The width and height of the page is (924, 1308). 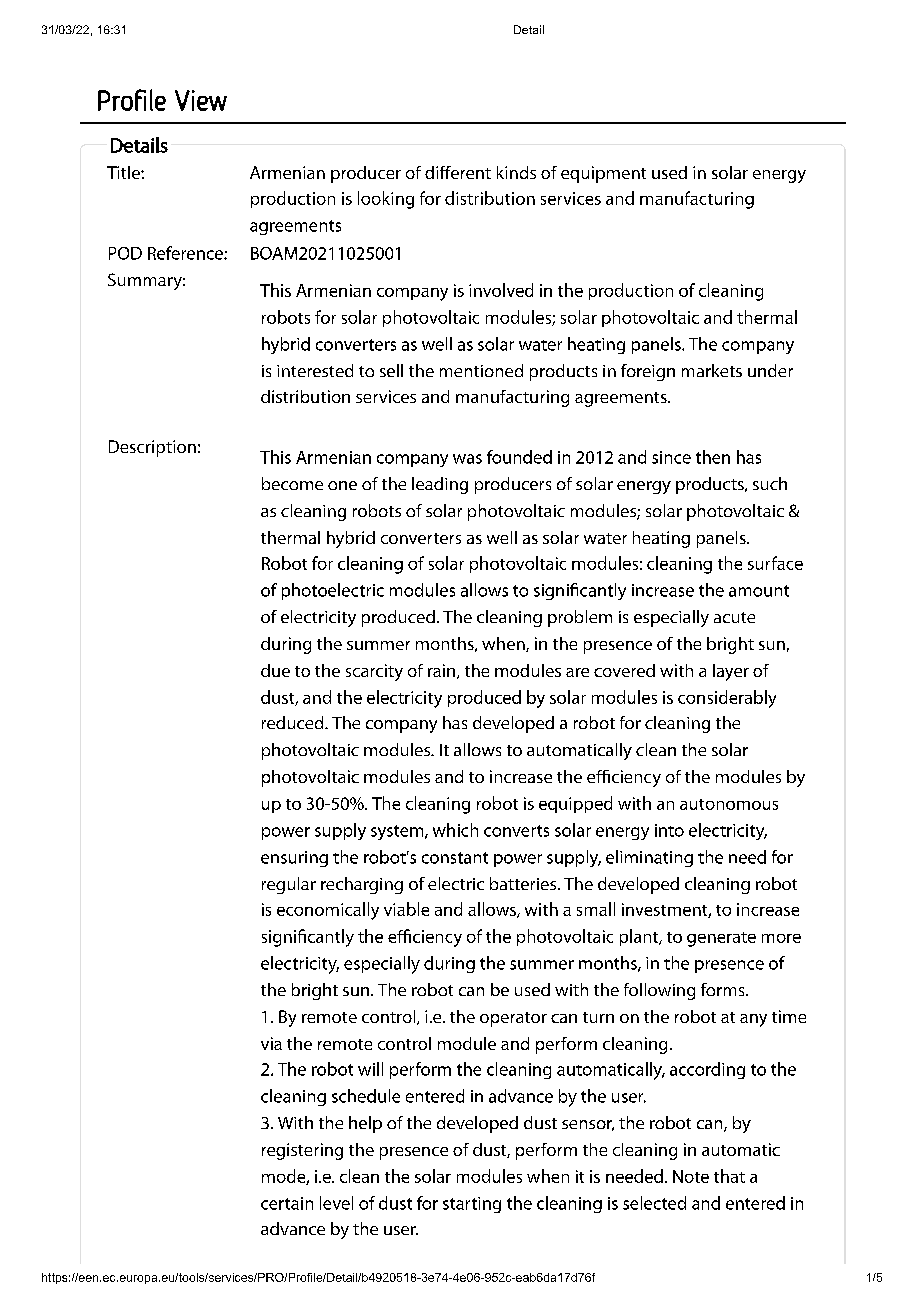 What do you see at coordinates (691, 1176) in the page?
I see `Note` at bounding box center [691, 1176].
